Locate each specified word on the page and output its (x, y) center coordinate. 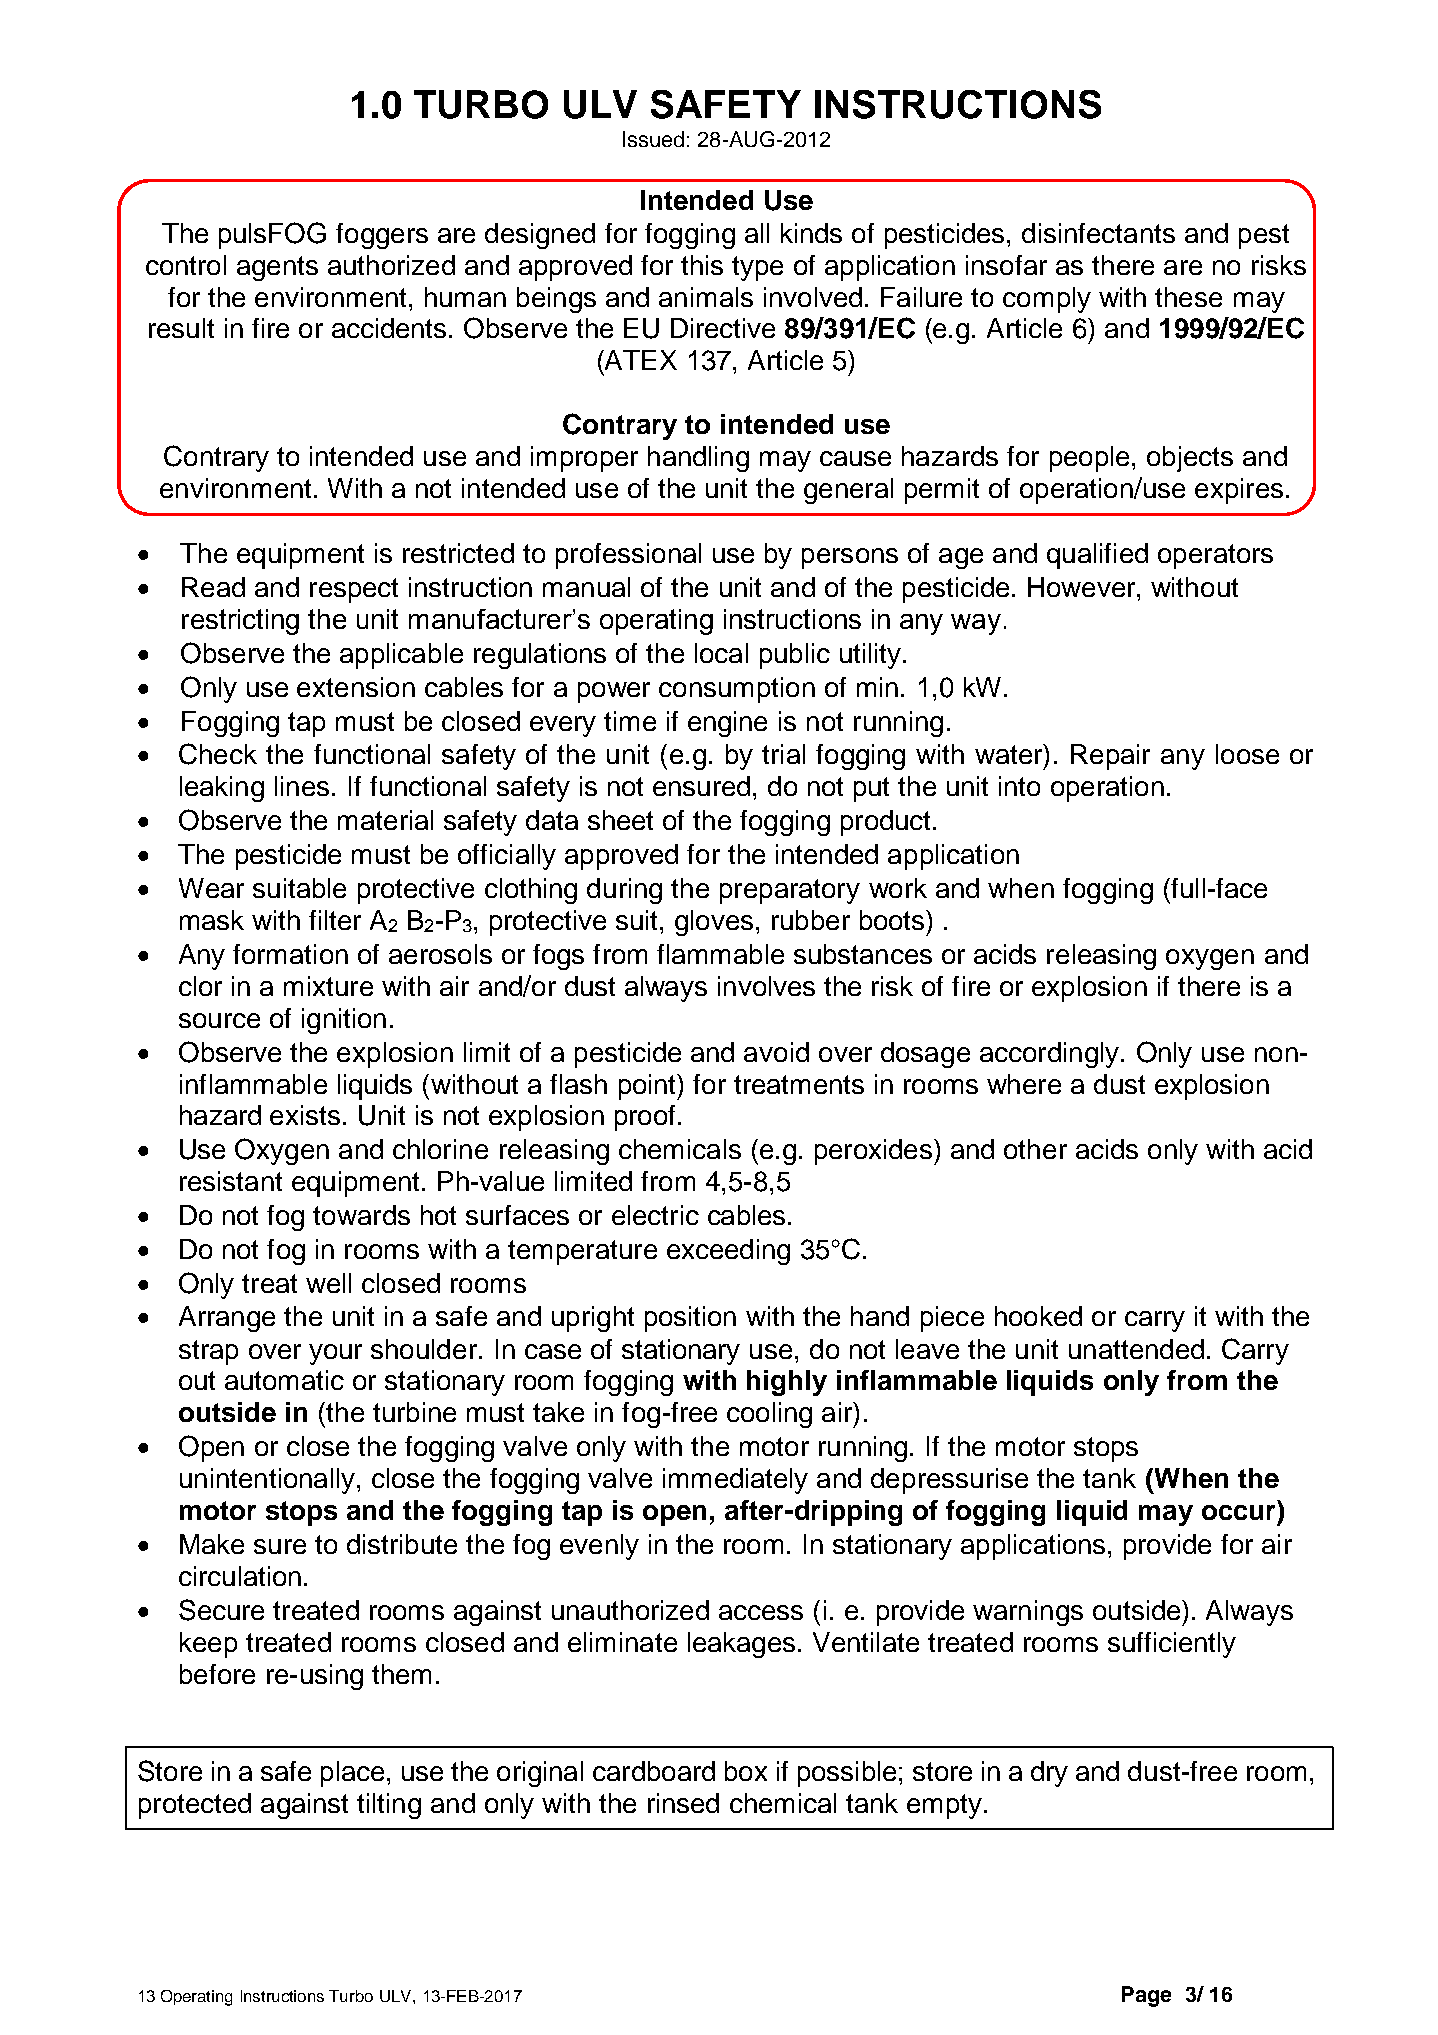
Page (1146, 1996)
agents (277, 268)
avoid (776, 1052)
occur (1240, 1513)
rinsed (683, 1803)
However (1083, 587)
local (721, 653)
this (702, 265)
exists (305, 1115)
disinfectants (1098, 233)
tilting (389, 1806)
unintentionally (269, 1481)
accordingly (1051, 1055)
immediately (735, 1481)
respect (354, 590)
